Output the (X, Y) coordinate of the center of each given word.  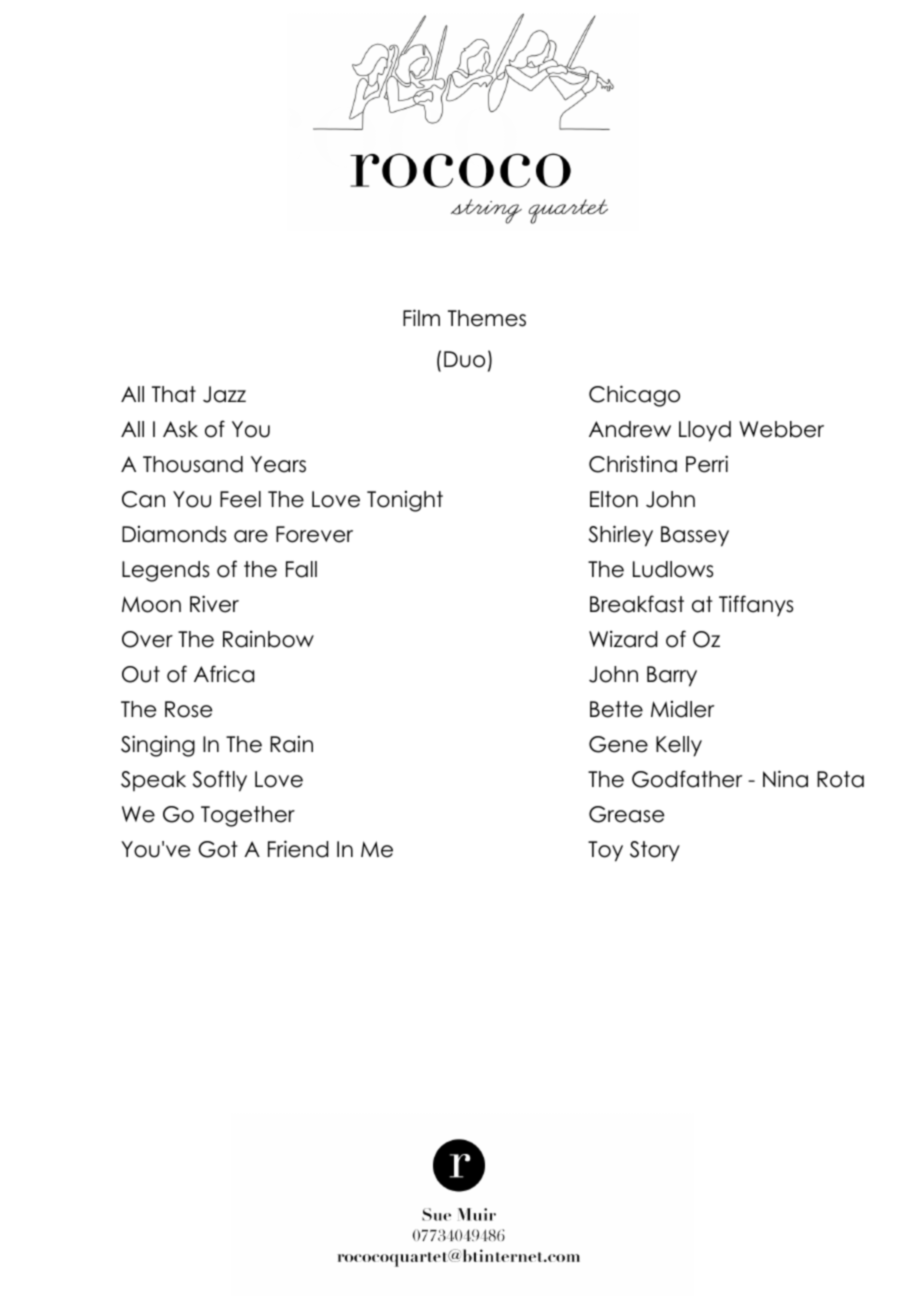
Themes (487, 318)
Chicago (634, 396)
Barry (672, 676)
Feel (240, 499)
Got (218, 849)
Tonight (405, 501)
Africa (224, 674)
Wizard (623, 639)
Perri (707, 464)
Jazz (224, 394)
